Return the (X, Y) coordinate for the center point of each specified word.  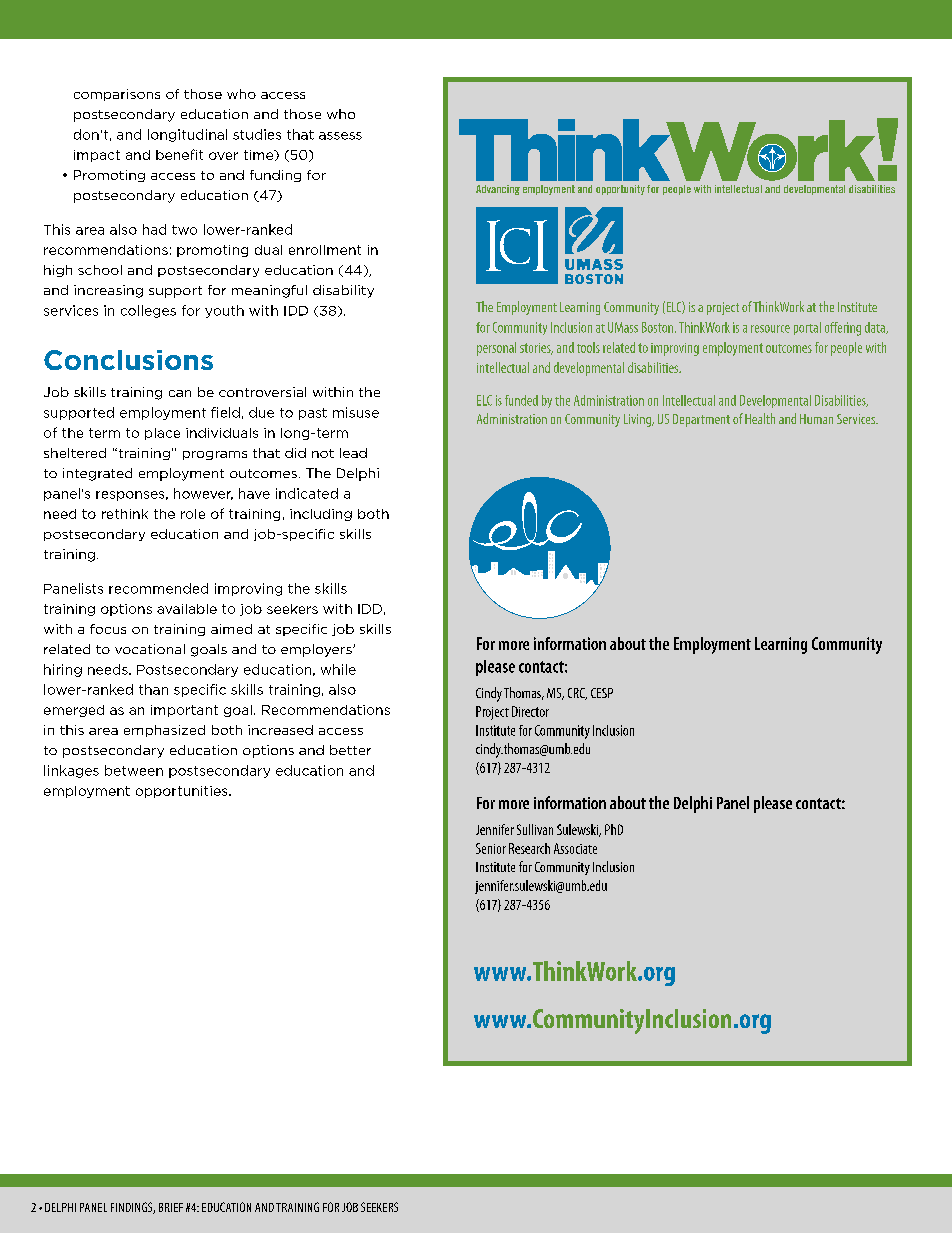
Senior (491, 848)
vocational (150, 649)
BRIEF (171, 1207)
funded (521, 400)
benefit (179, 154)
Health (760, 418)
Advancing (498, 190)
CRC (577, 694)
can (180, 393)
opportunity (620, 190)
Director (530, 711)
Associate (575, 848)
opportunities (183, 792)
